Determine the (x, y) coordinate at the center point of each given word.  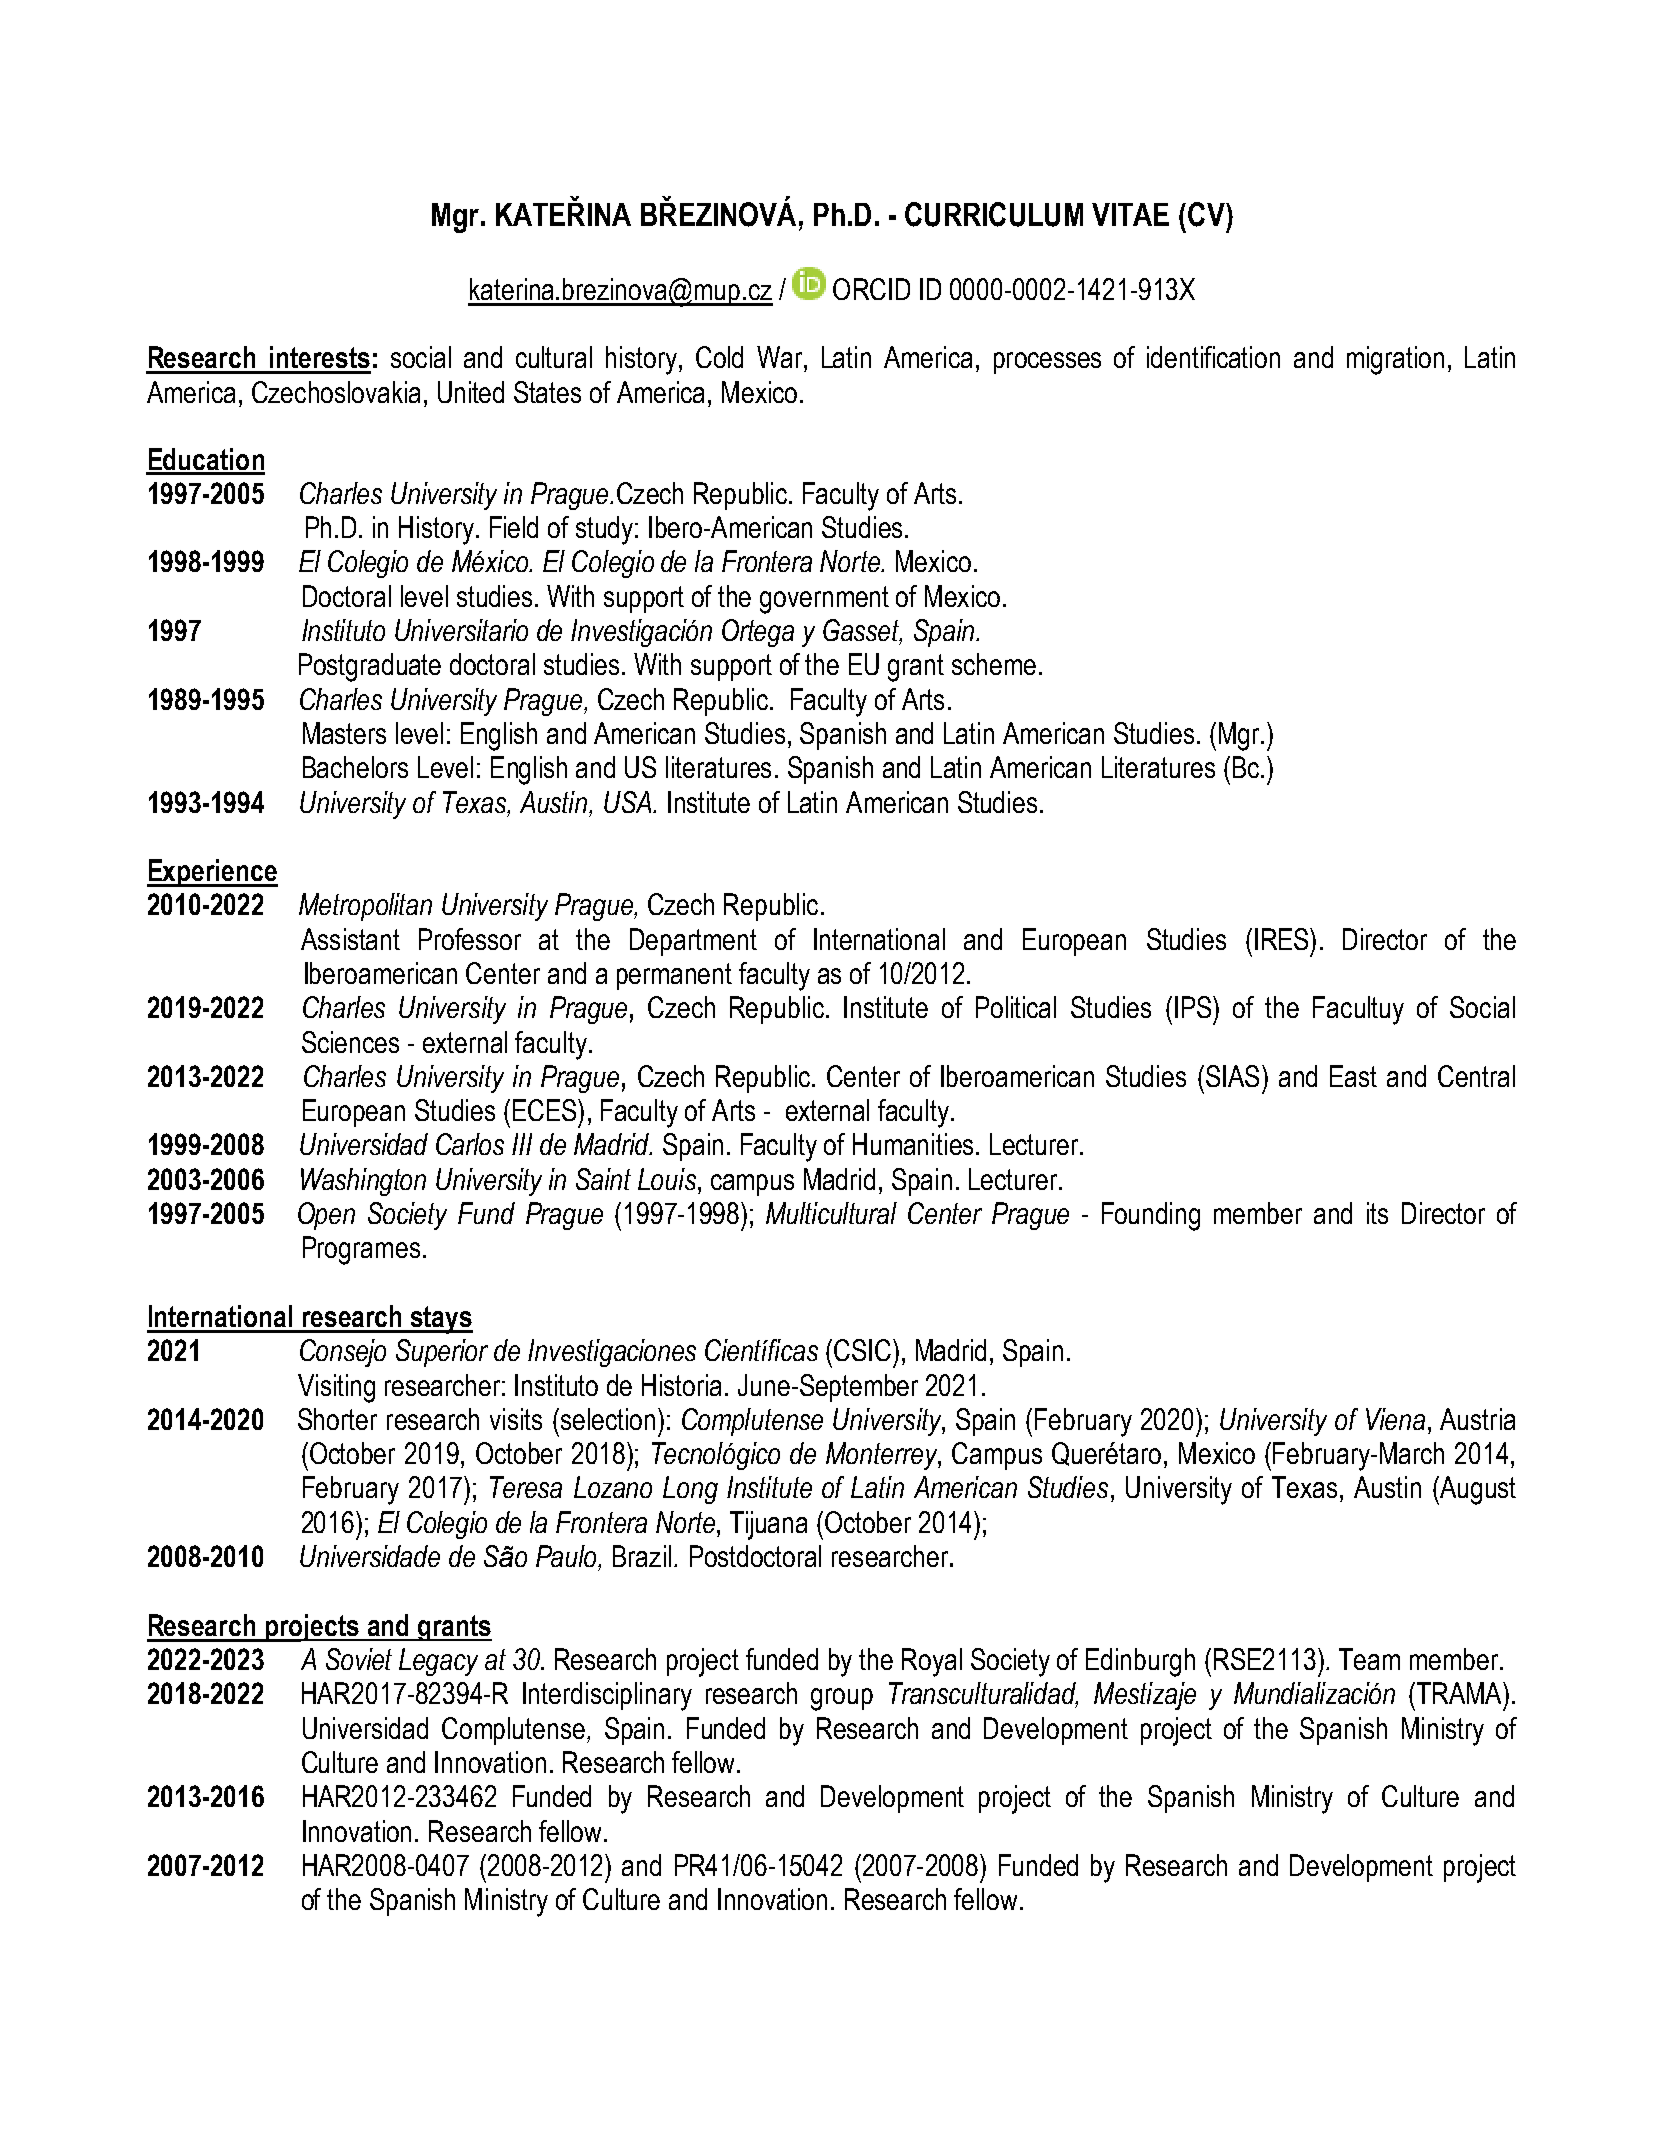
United (471, 392)
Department (693, 942)
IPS (1194, 1007)
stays (440, 1320)
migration (1395, 360)
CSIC (864, 1350)
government (824, 600)
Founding (1151, 1216)
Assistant (350, 939)
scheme (994, 664)
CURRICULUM (994, 214)
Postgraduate (370, 667)
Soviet (359, 1659)
